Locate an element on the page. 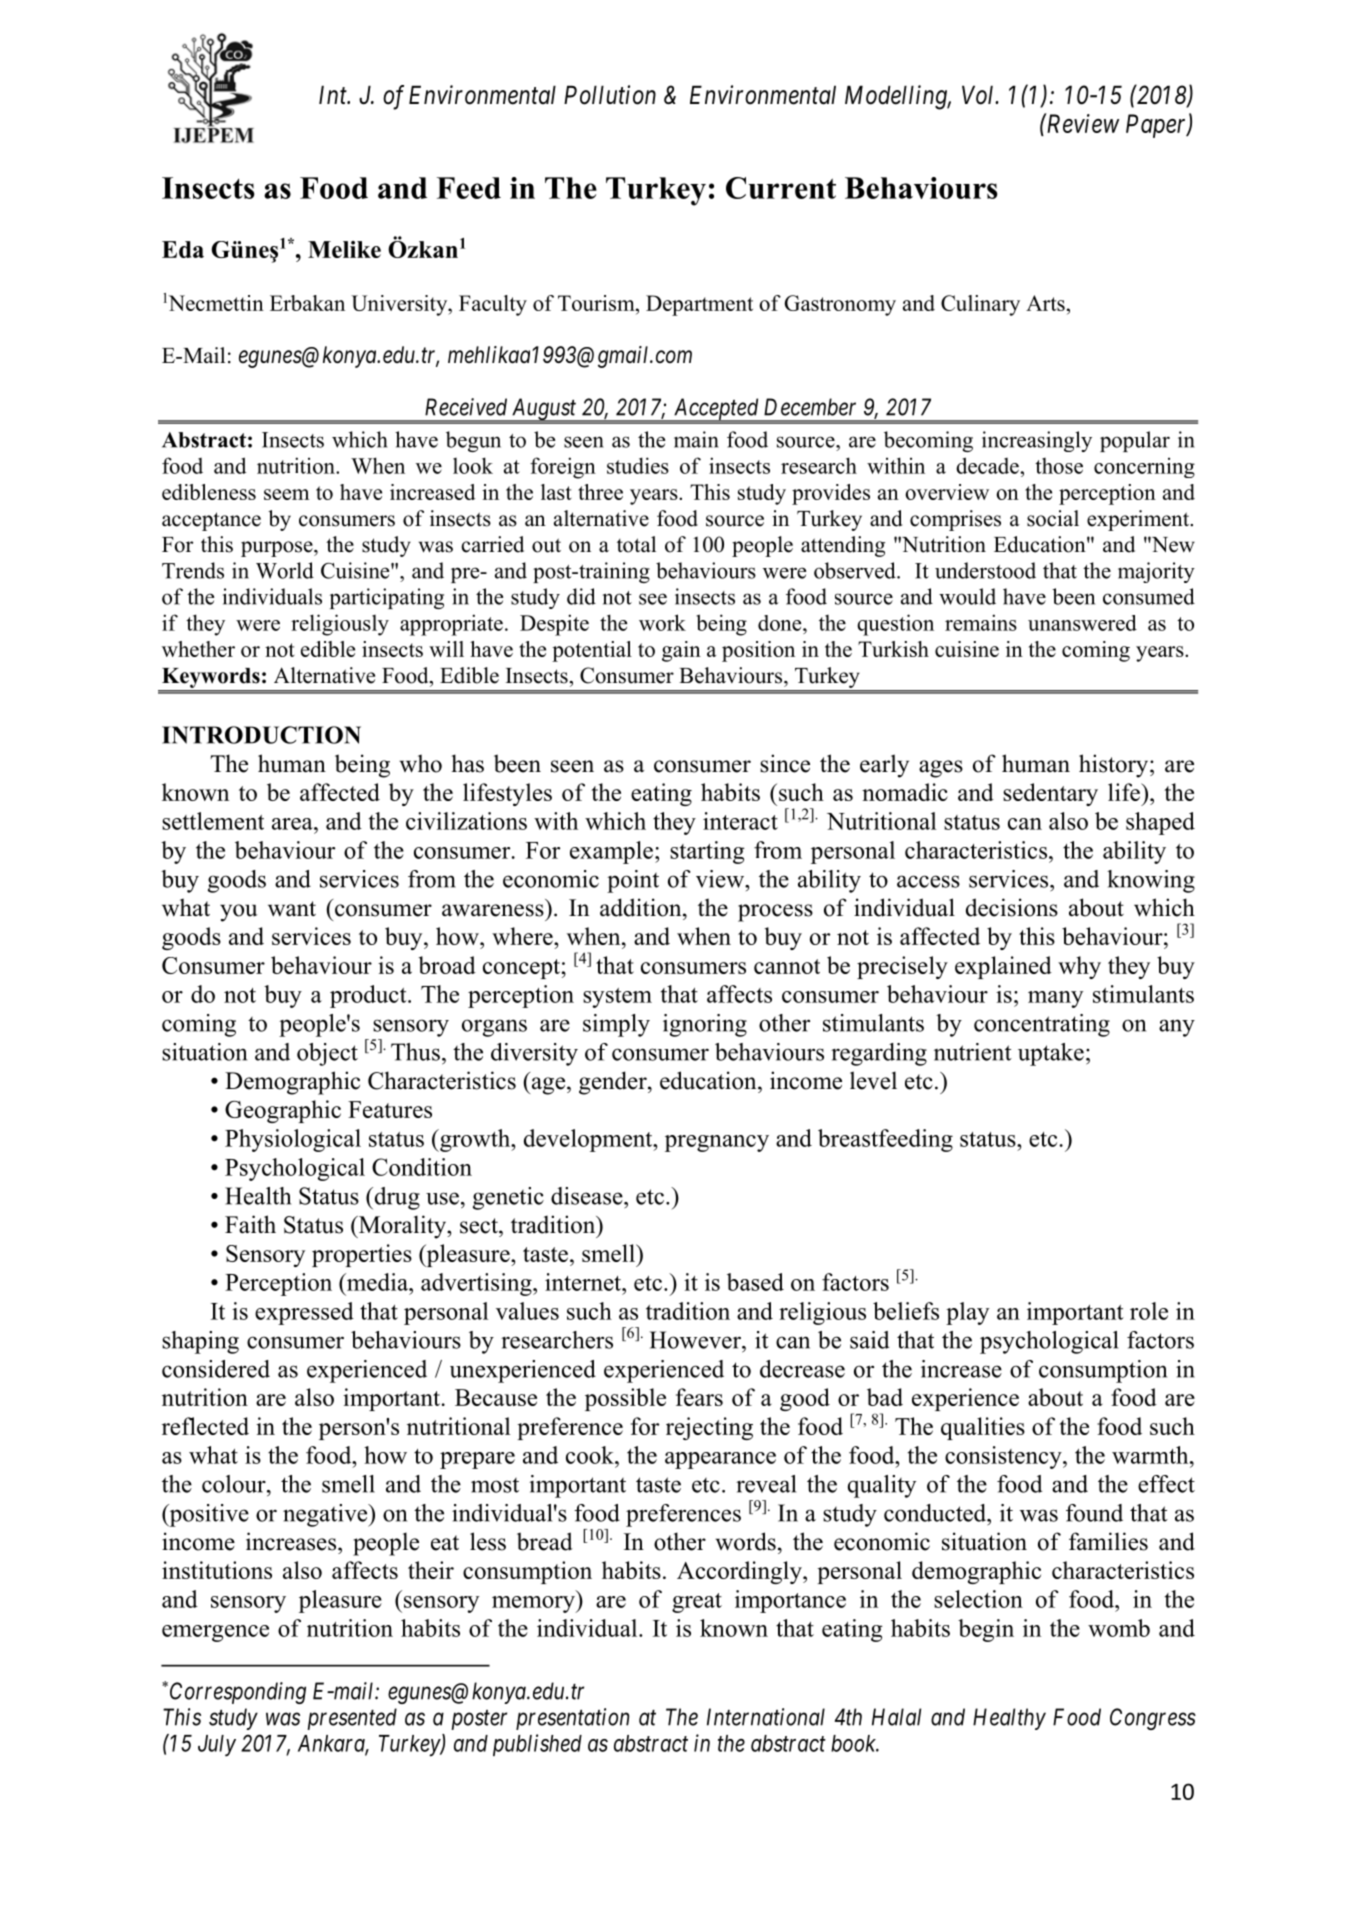 This document has width=1356, height=1918. Pollution is located at coordinates (610, 95).
